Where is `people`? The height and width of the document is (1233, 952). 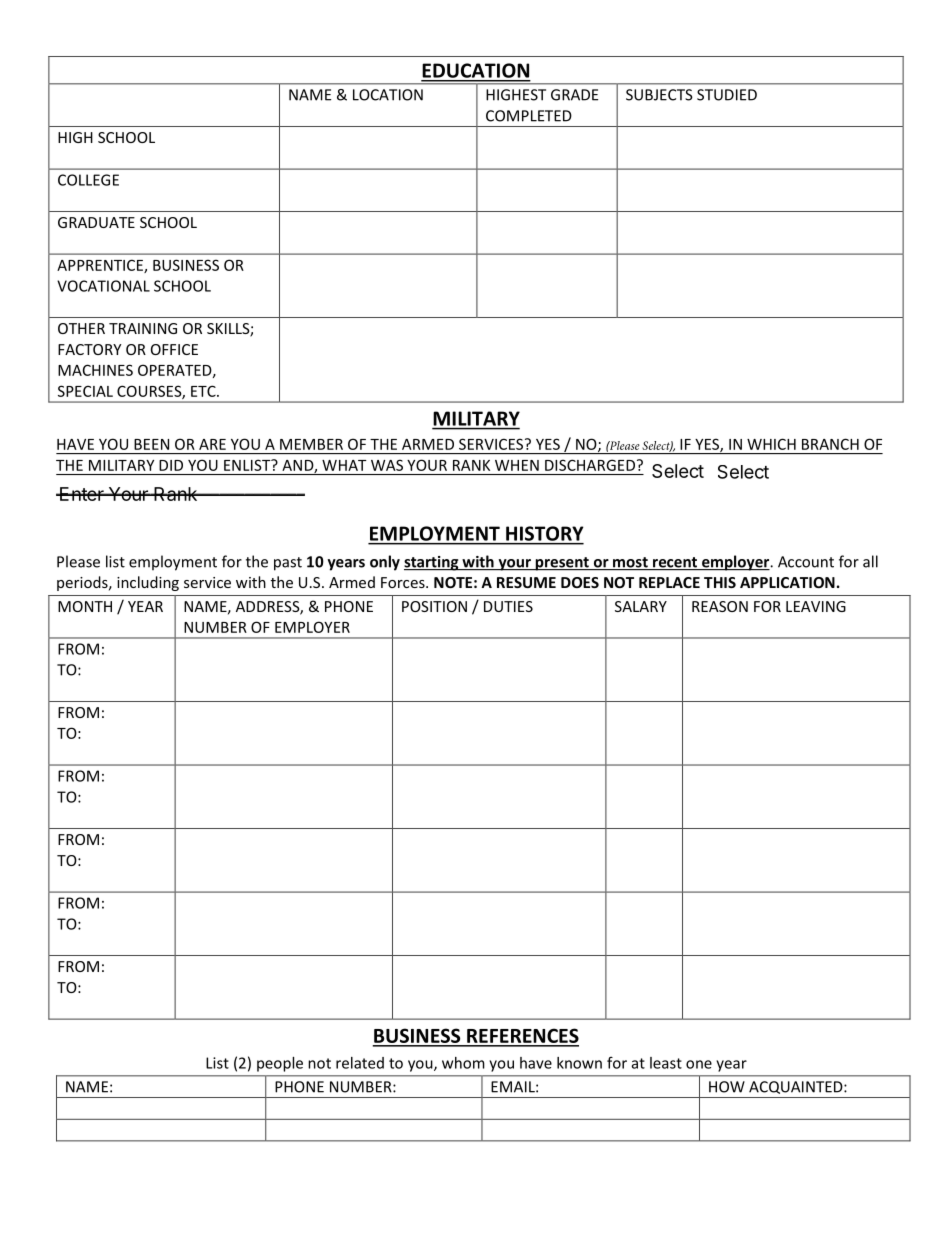 people is located at coordinates (280, 1064).
